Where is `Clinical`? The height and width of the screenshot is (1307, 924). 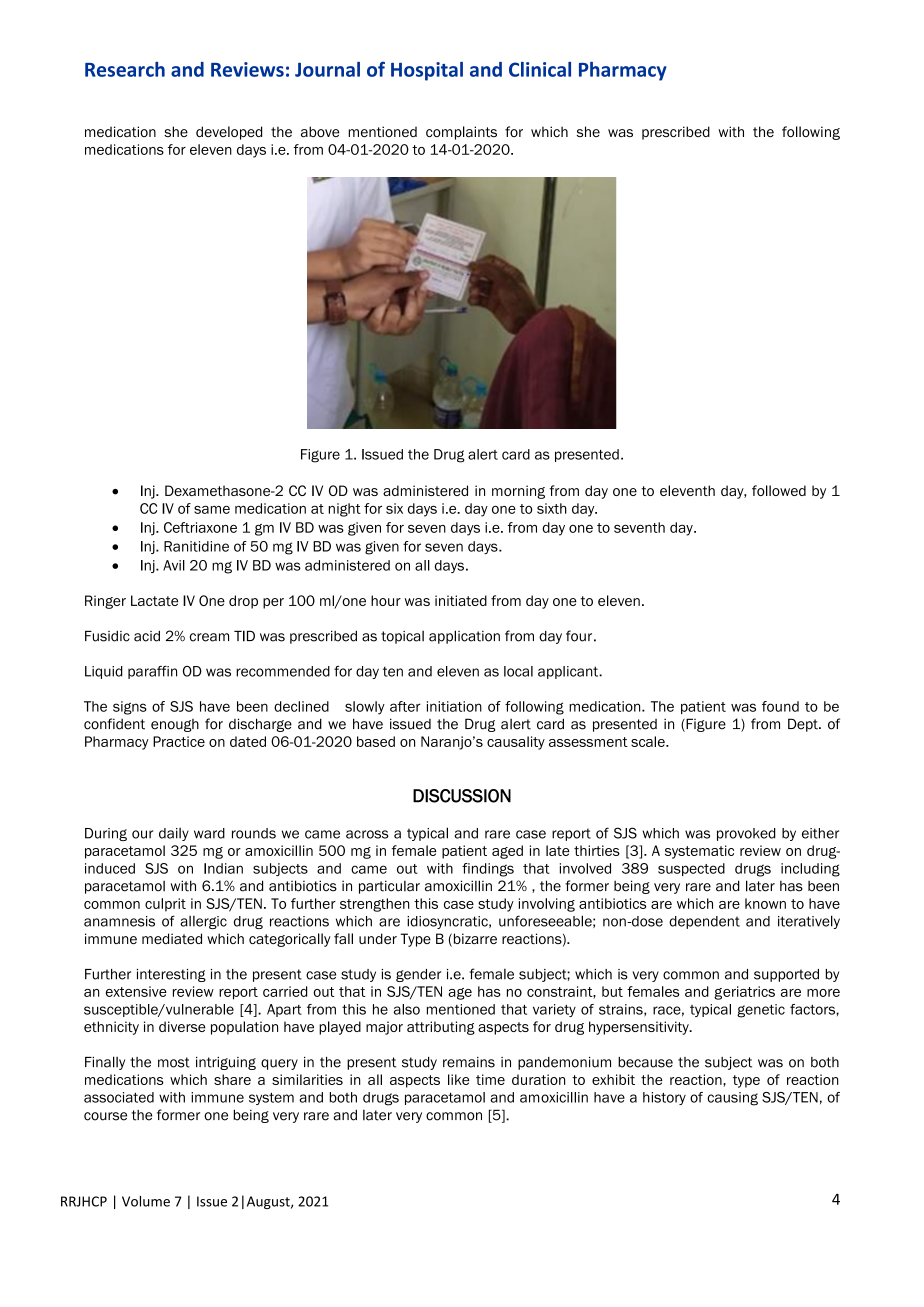 Clinical is located at coordinates (540, 69).
